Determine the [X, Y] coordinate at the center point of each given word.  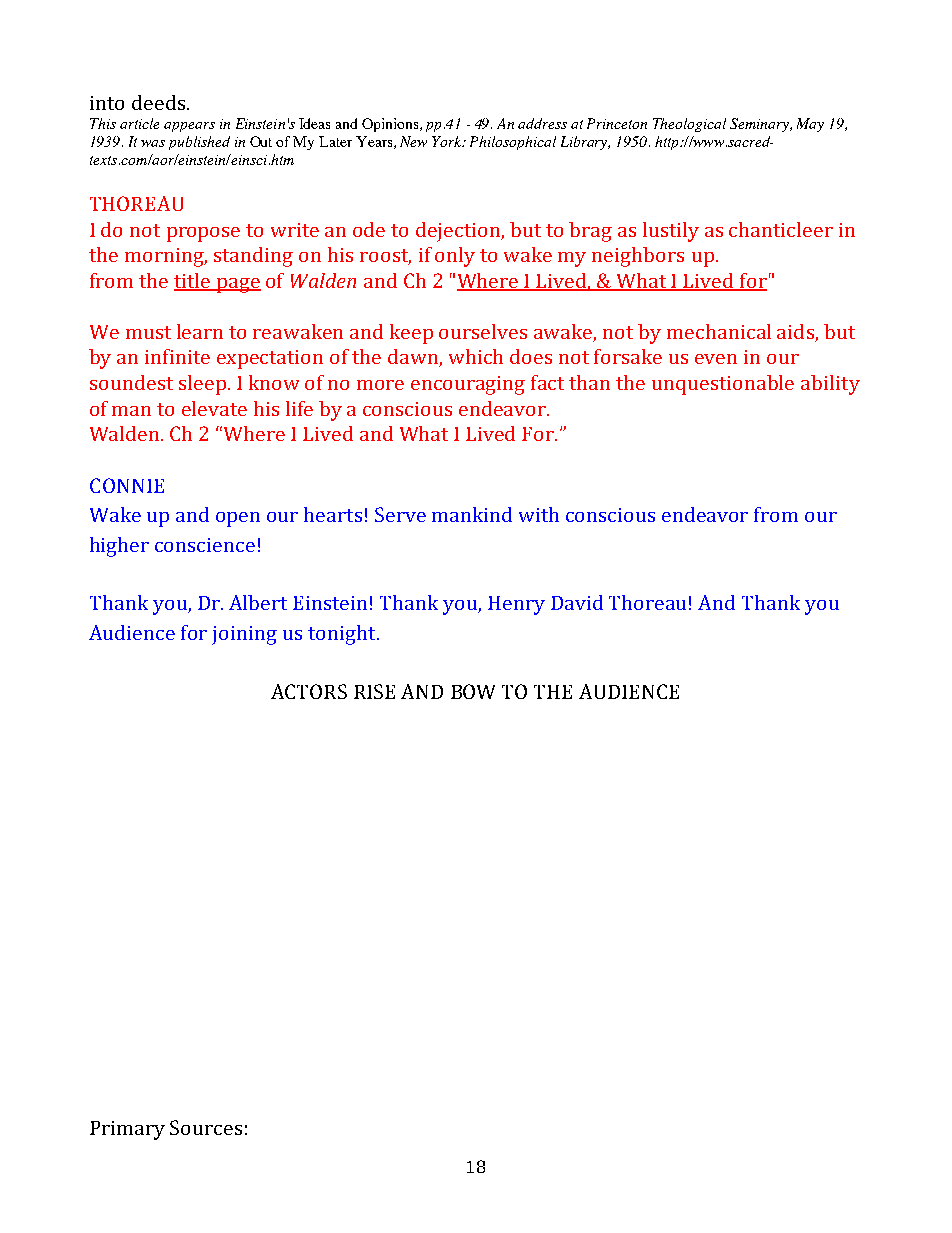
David [577, 602]
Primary [127, 1130]
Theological [689, 125]
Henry [516, 605]
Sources [206, 1127]
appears [189, 127]
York [448, 141]
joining [244, 635]
